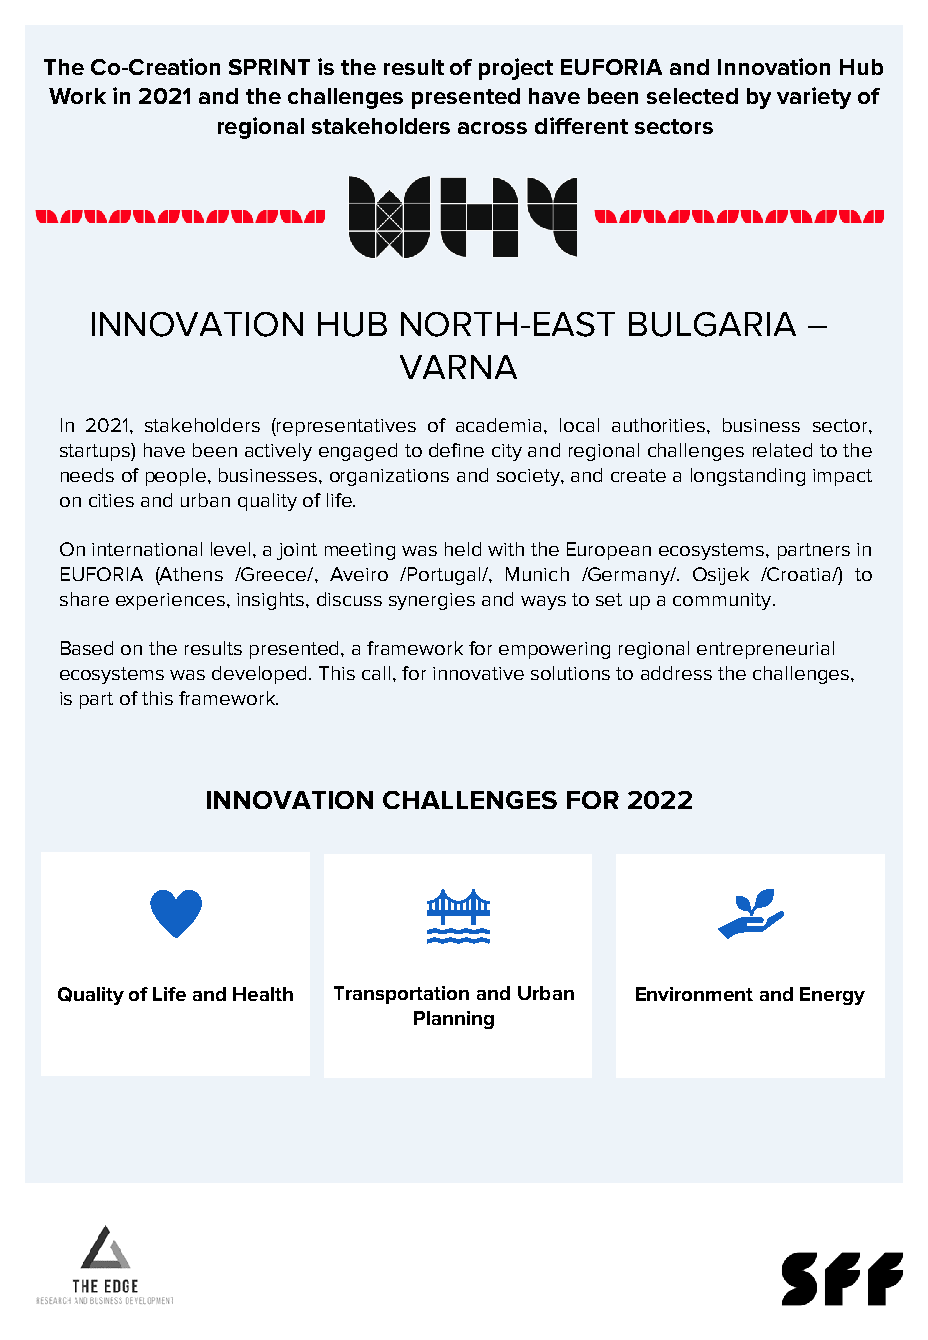 The height and width of the screenshot is (1340, 928). What do you see at coordinates (261, 675) in the screenshot?
I see `developed` at bounding box center [261, 675].
